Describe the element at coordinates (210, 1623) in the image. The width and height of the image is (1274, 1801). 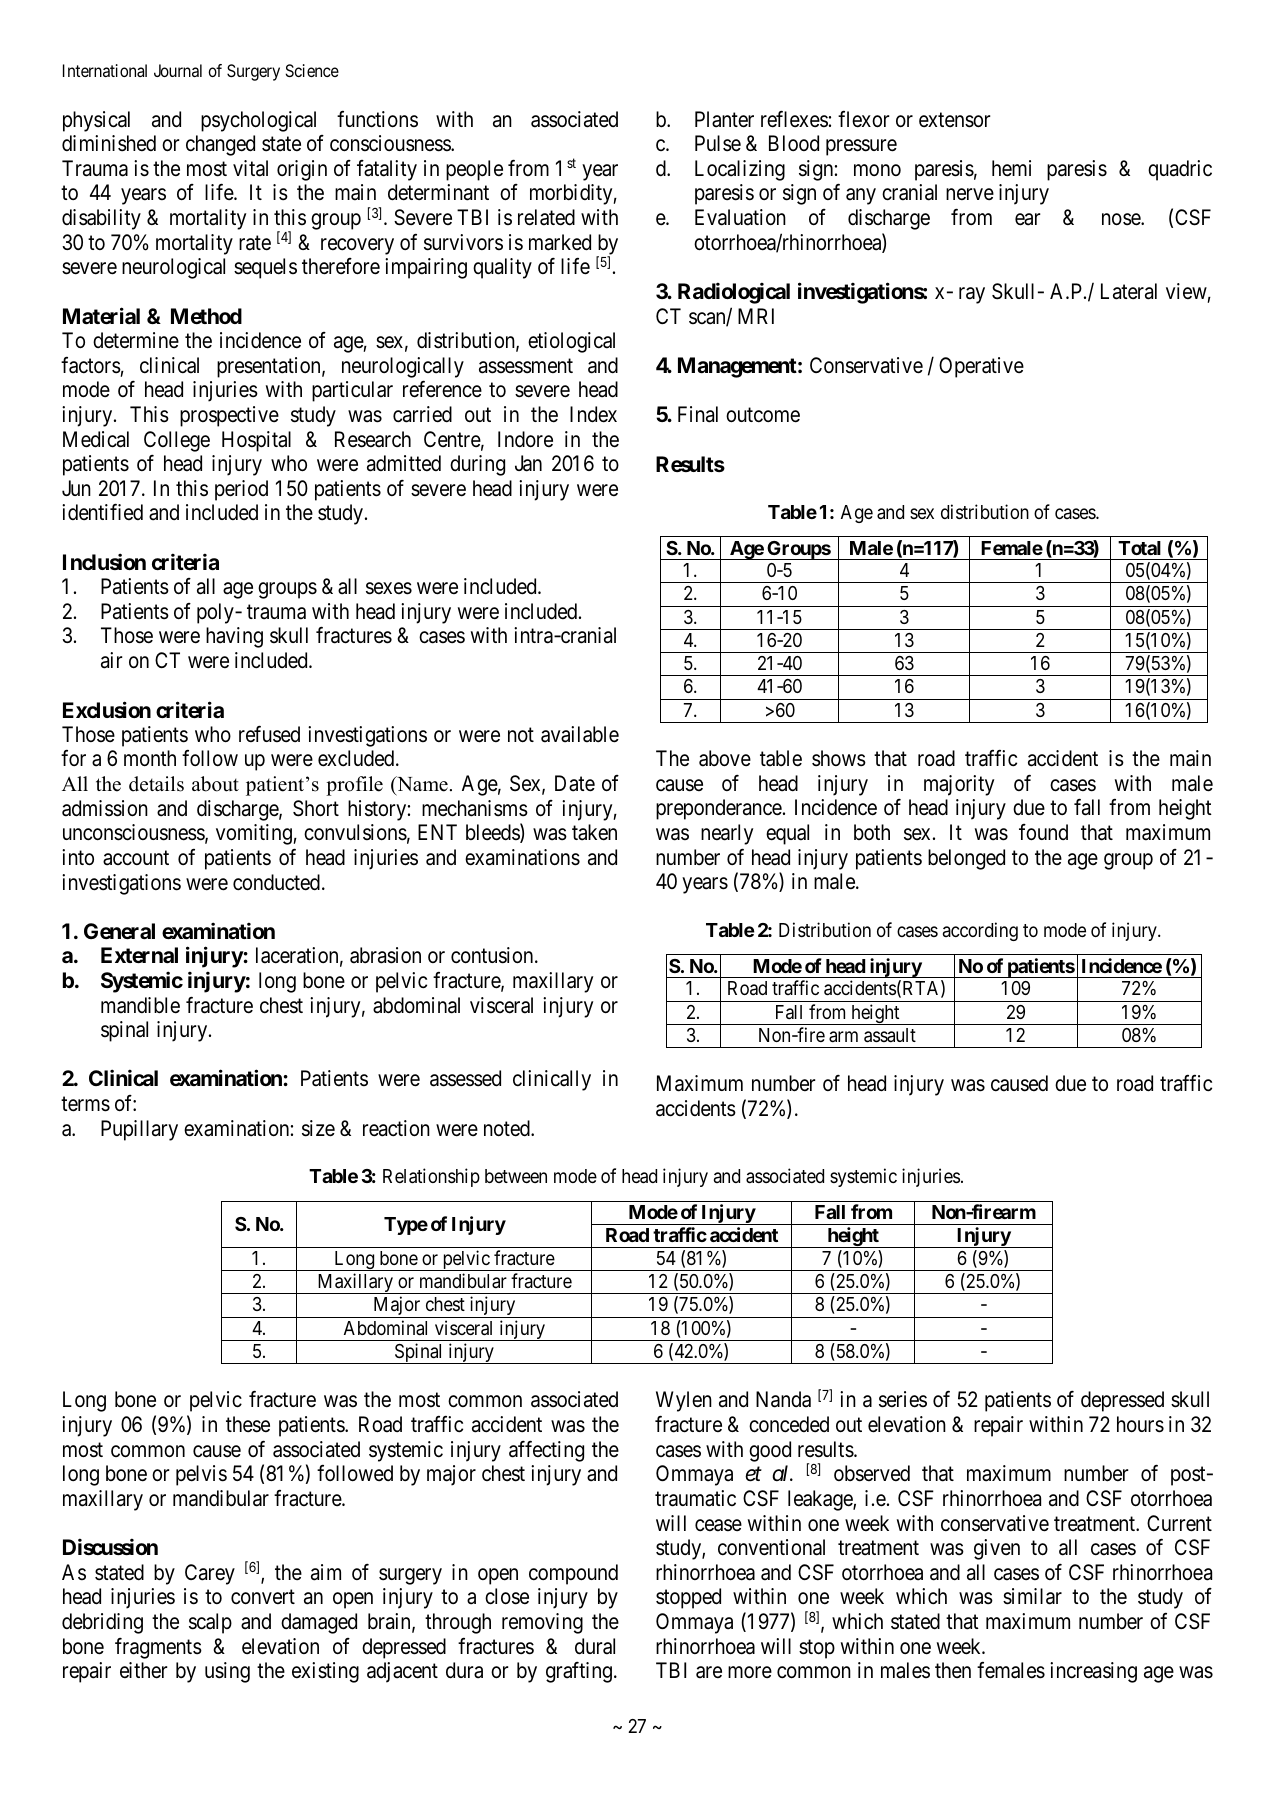
I see `scalp` at that location.
